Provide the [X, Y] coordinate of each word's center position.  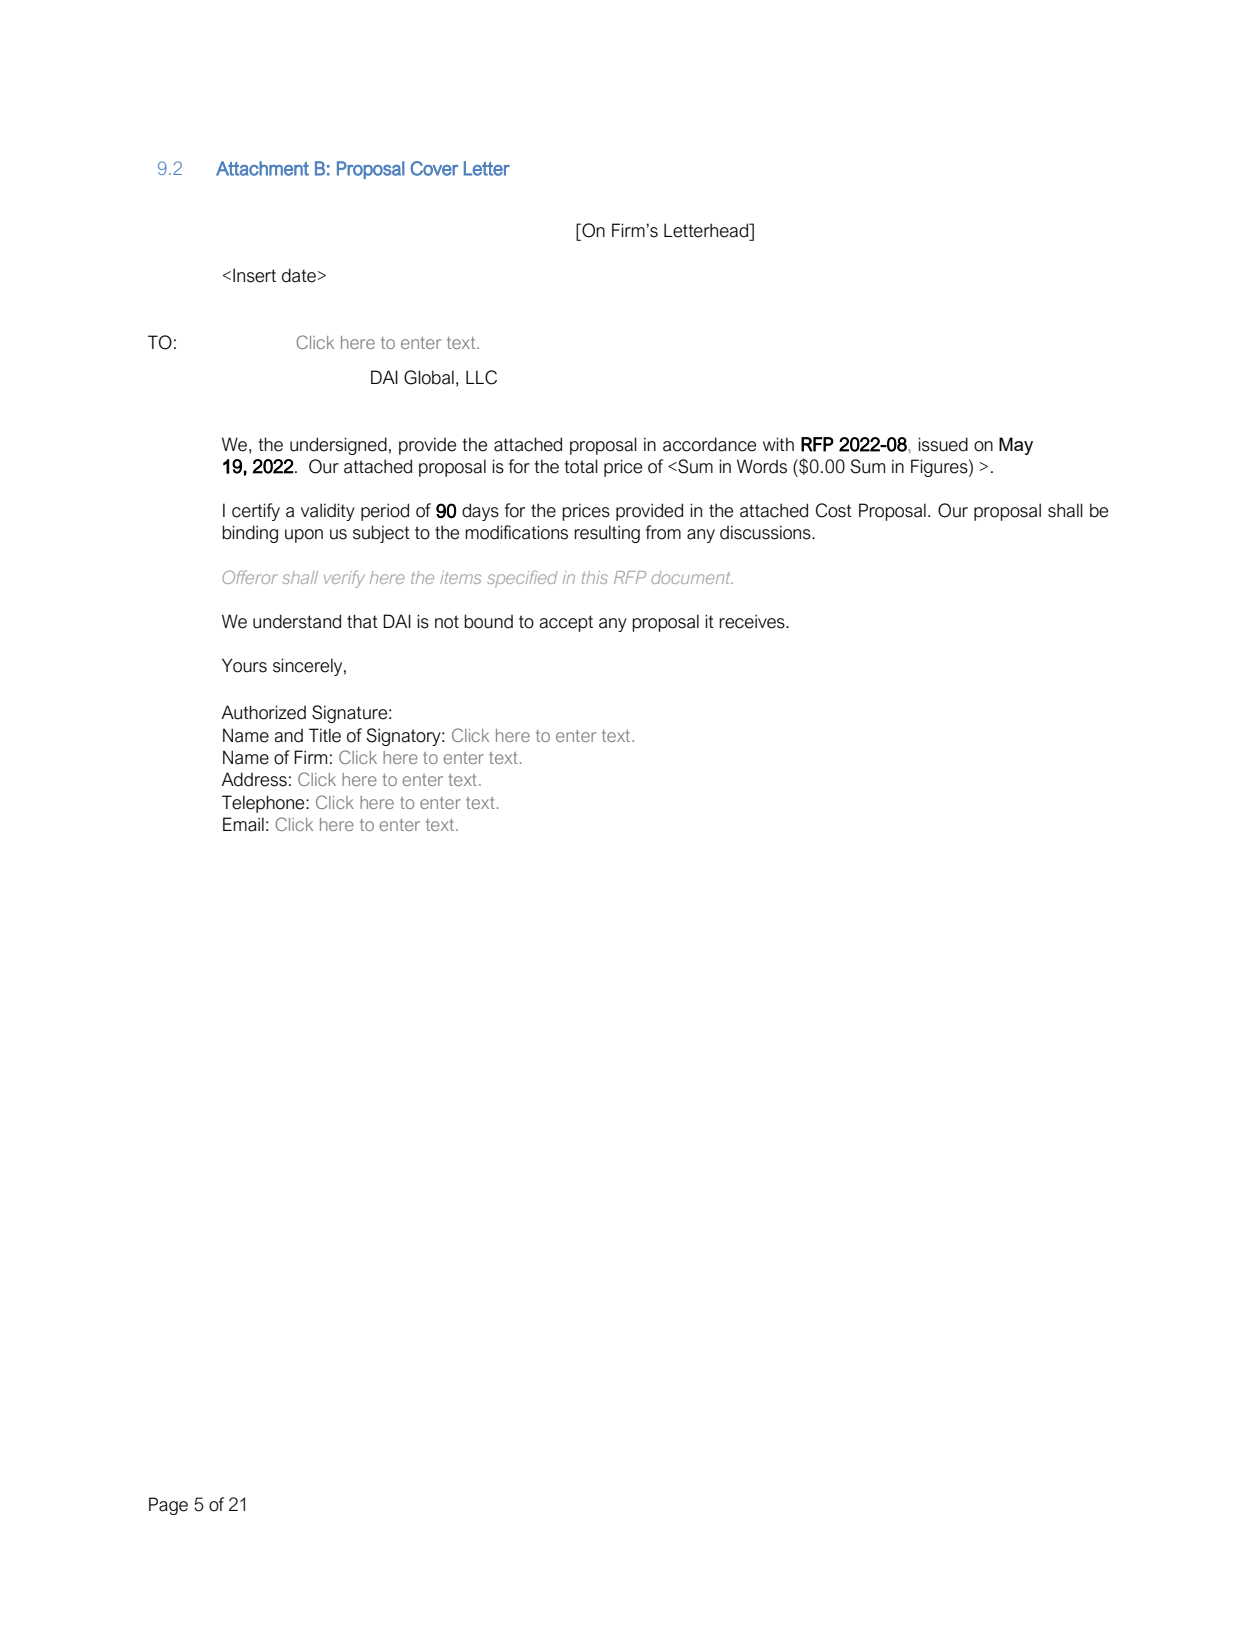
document [692, 577]
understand [297, 621]
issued [943, 444]
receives [753, 621]
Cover [434, 168]
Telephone [264, 804]
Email [243, 824]
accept [566, 623]
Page [168, 1506]
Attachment [262, 168]
